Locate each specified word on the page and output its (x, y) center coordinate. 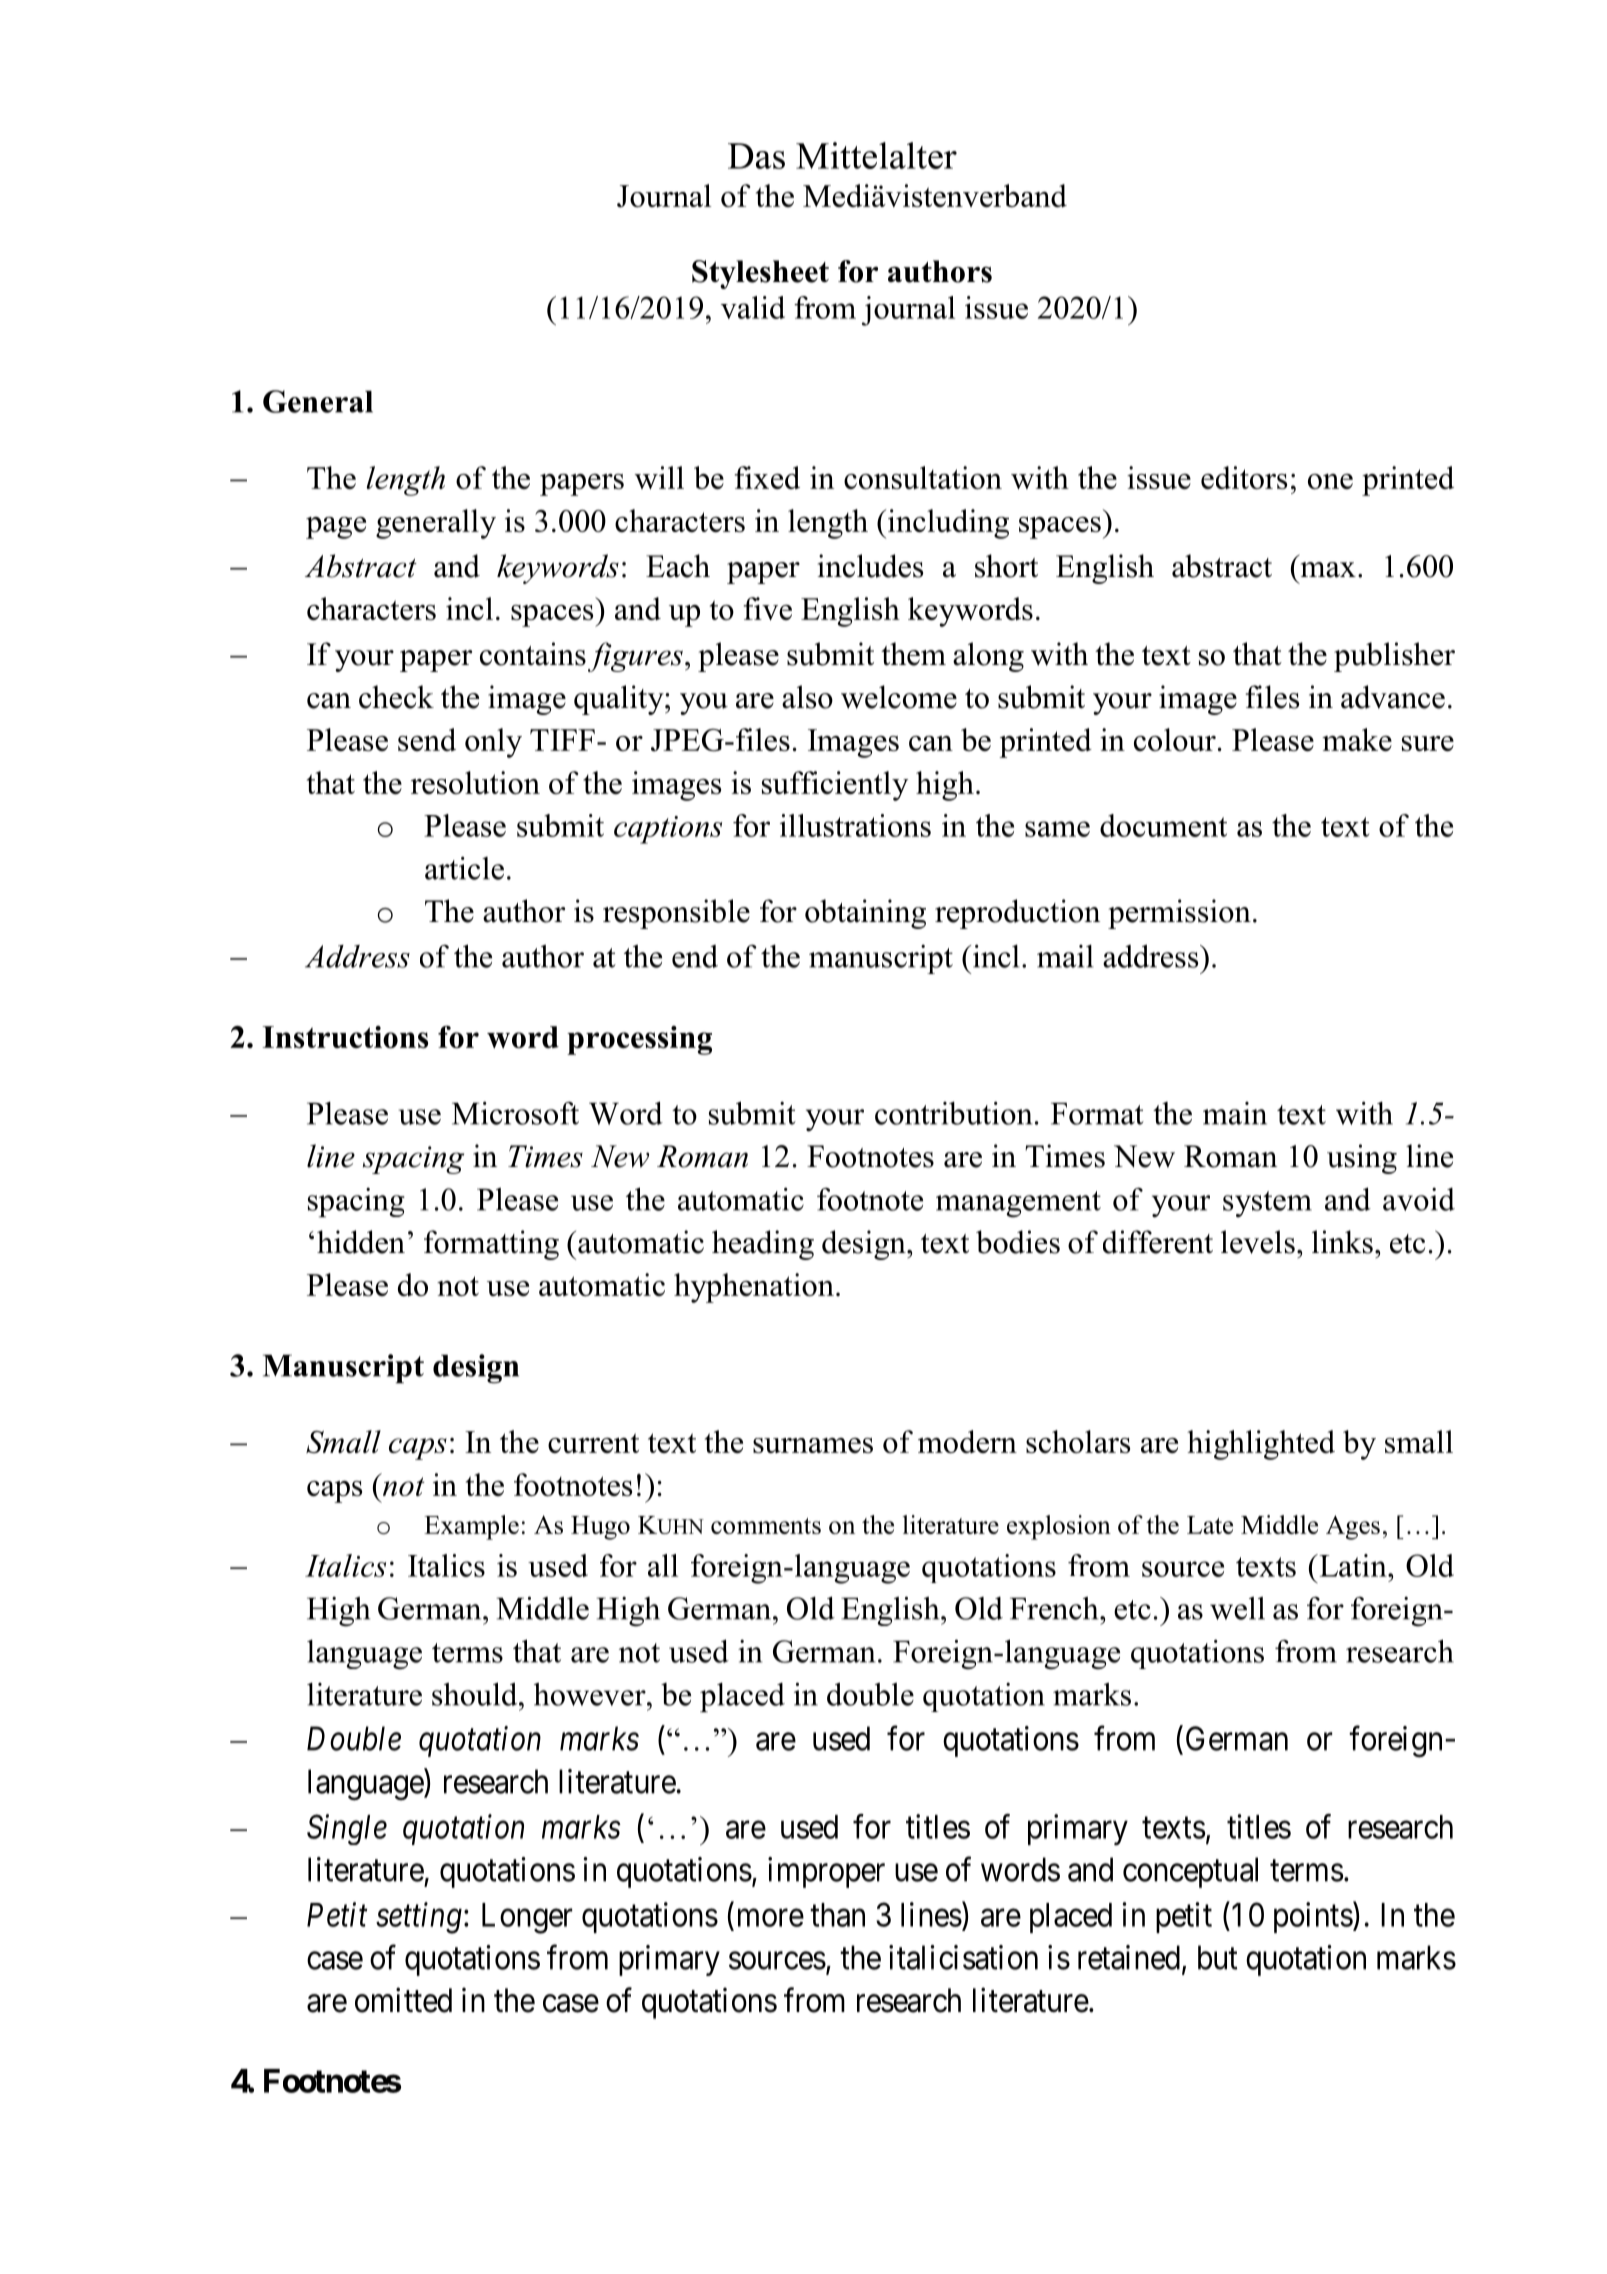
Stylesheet (760, 274)
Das (756, 156)
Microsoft (515, 1113)
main (1235, 1113)
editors (1244, 477)
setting (419, 1918)
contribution (953, 1113)
